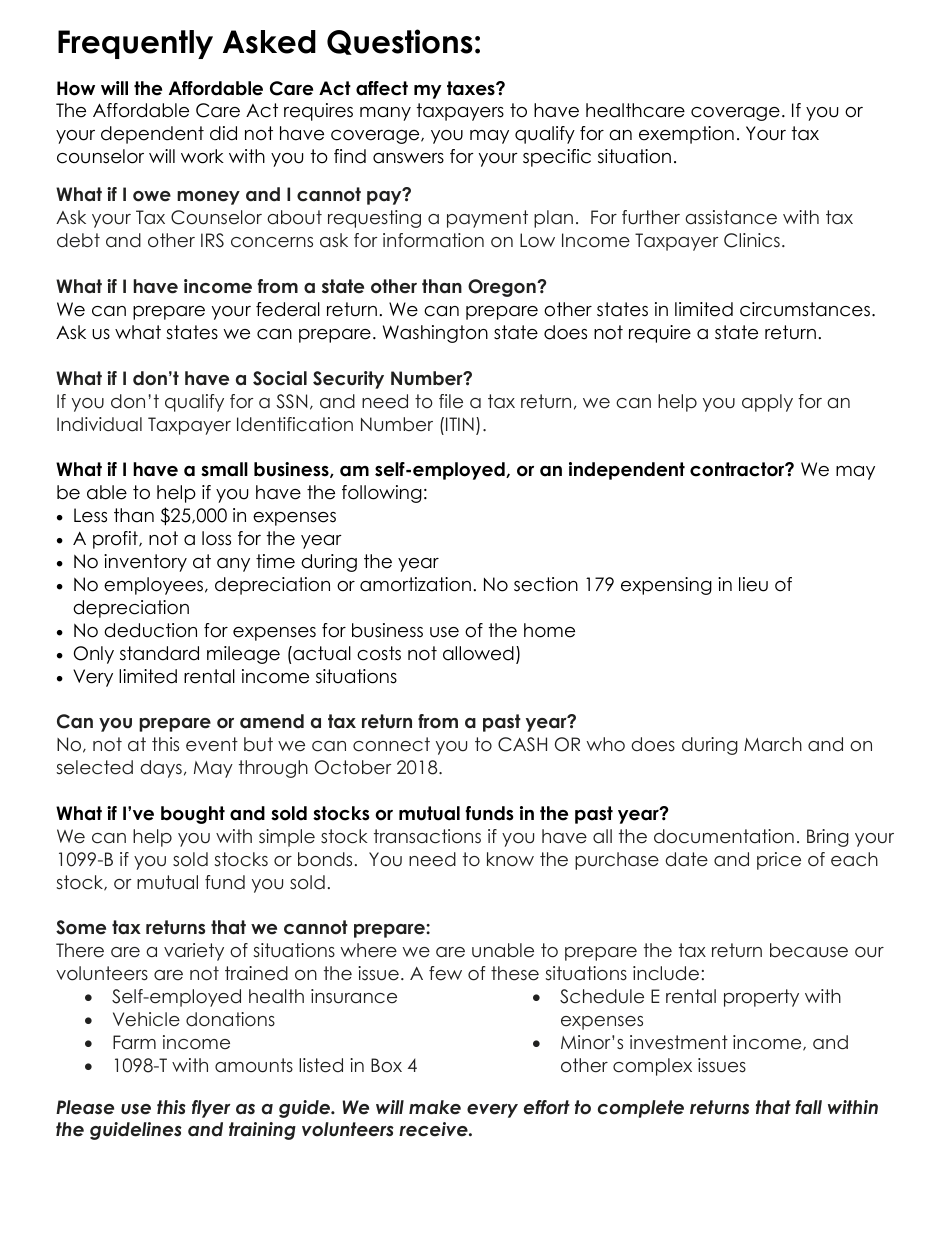  I want to click on March, so click(773, 744).
